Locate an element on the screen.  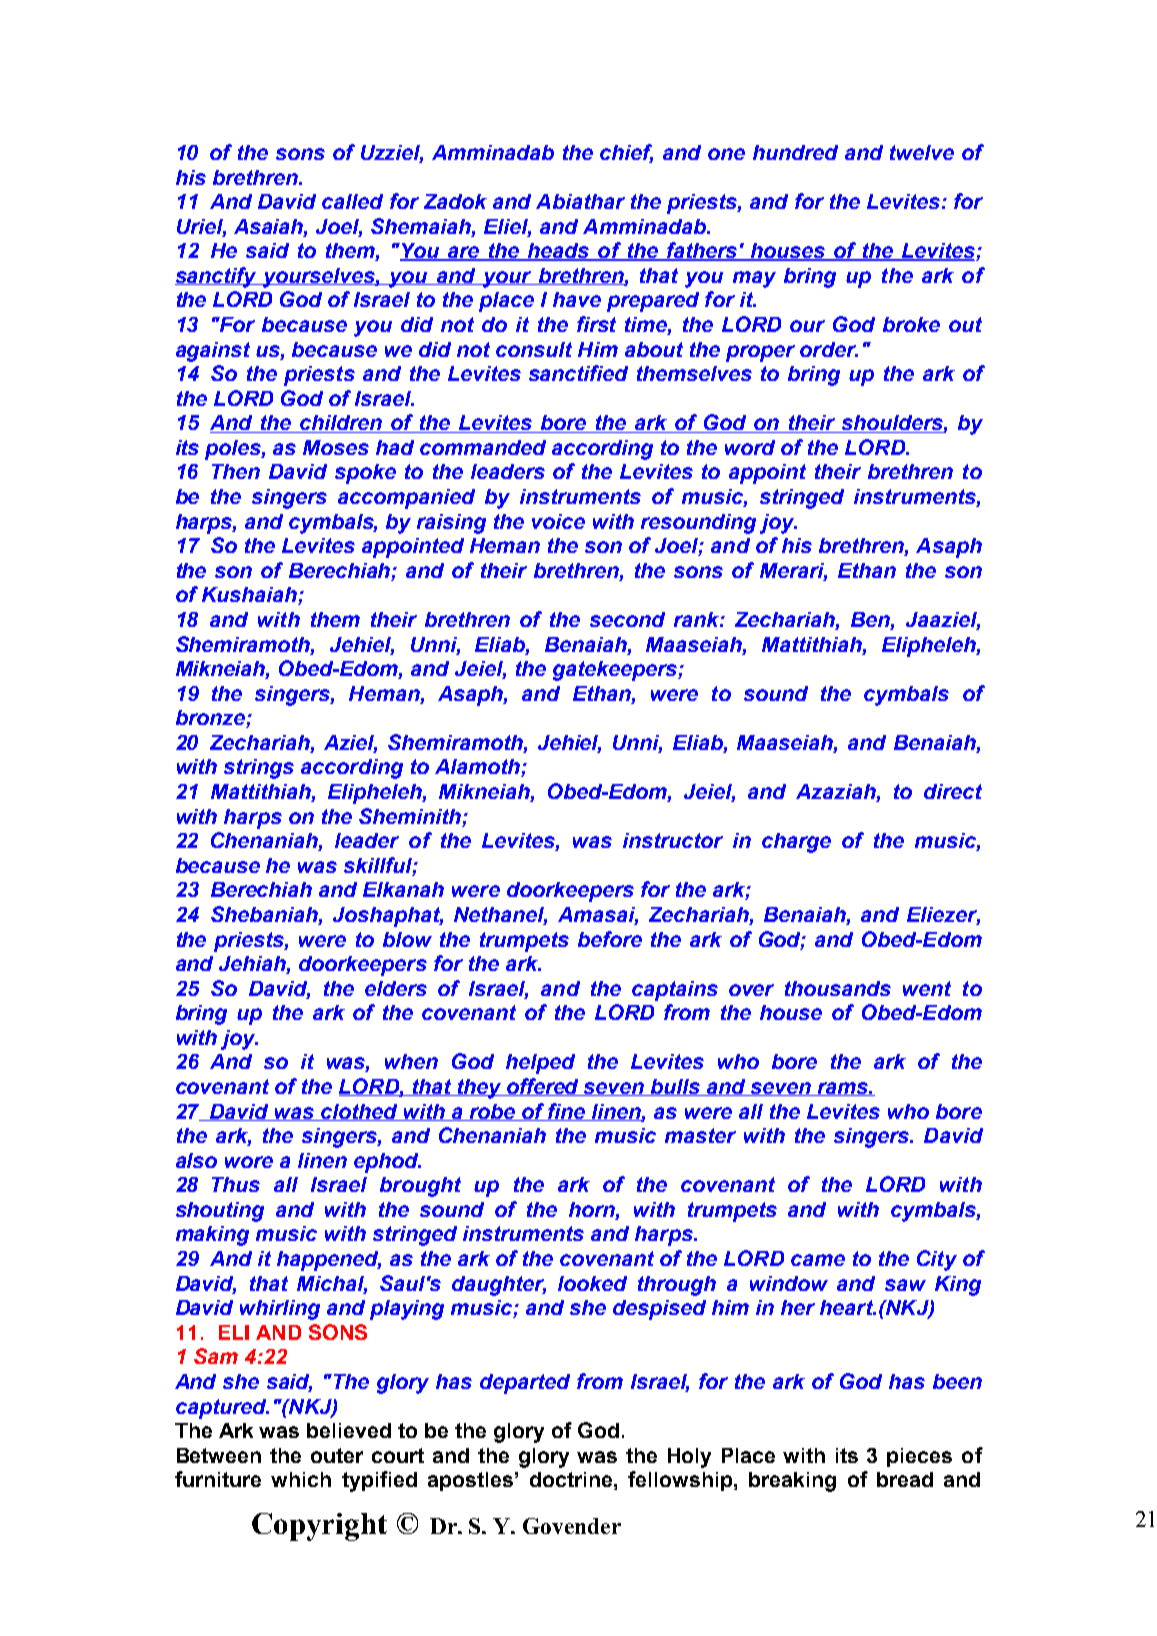
twelve is located at coordinates (922, 152).
